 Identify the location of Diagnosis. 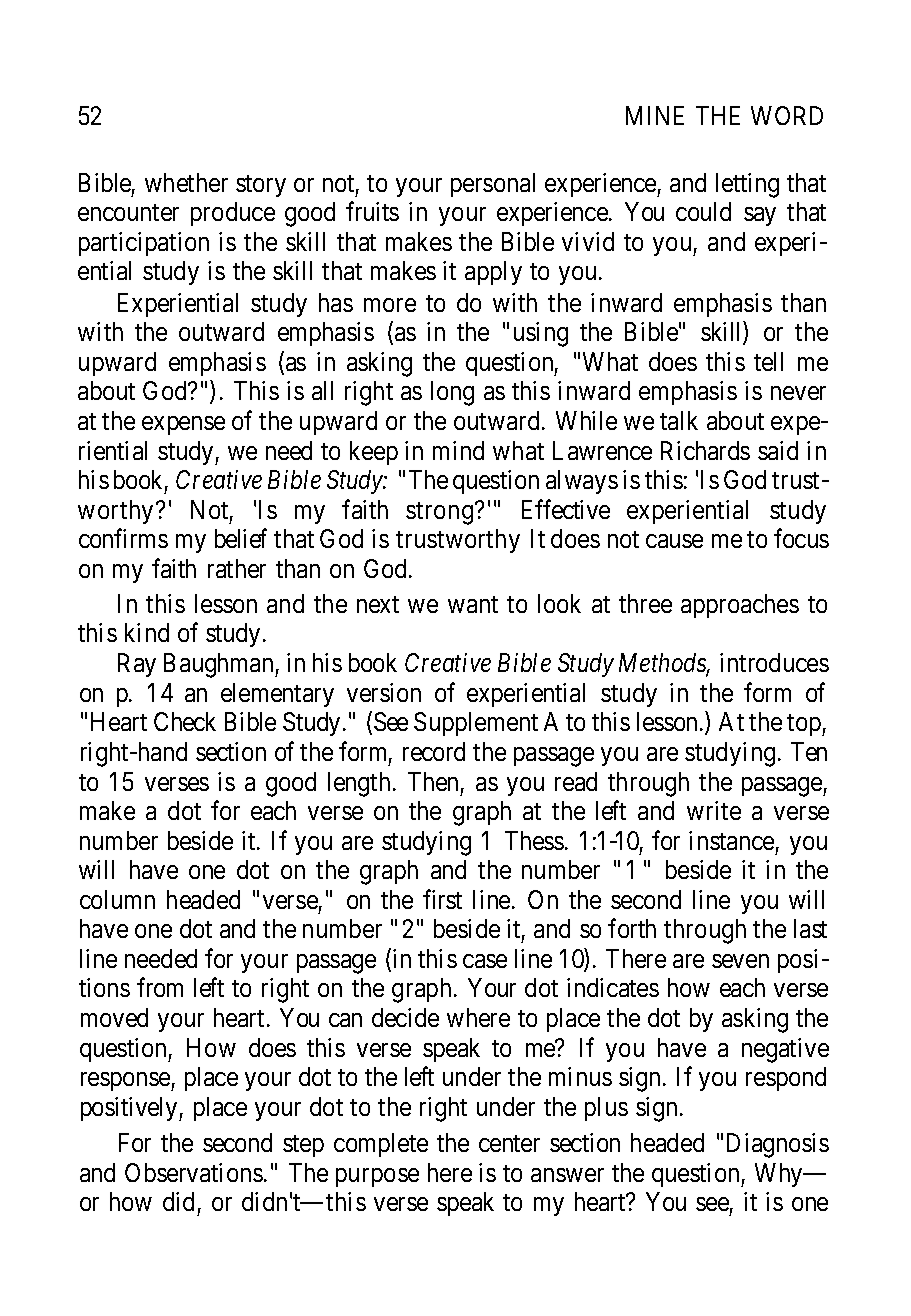
(778, 1145).
